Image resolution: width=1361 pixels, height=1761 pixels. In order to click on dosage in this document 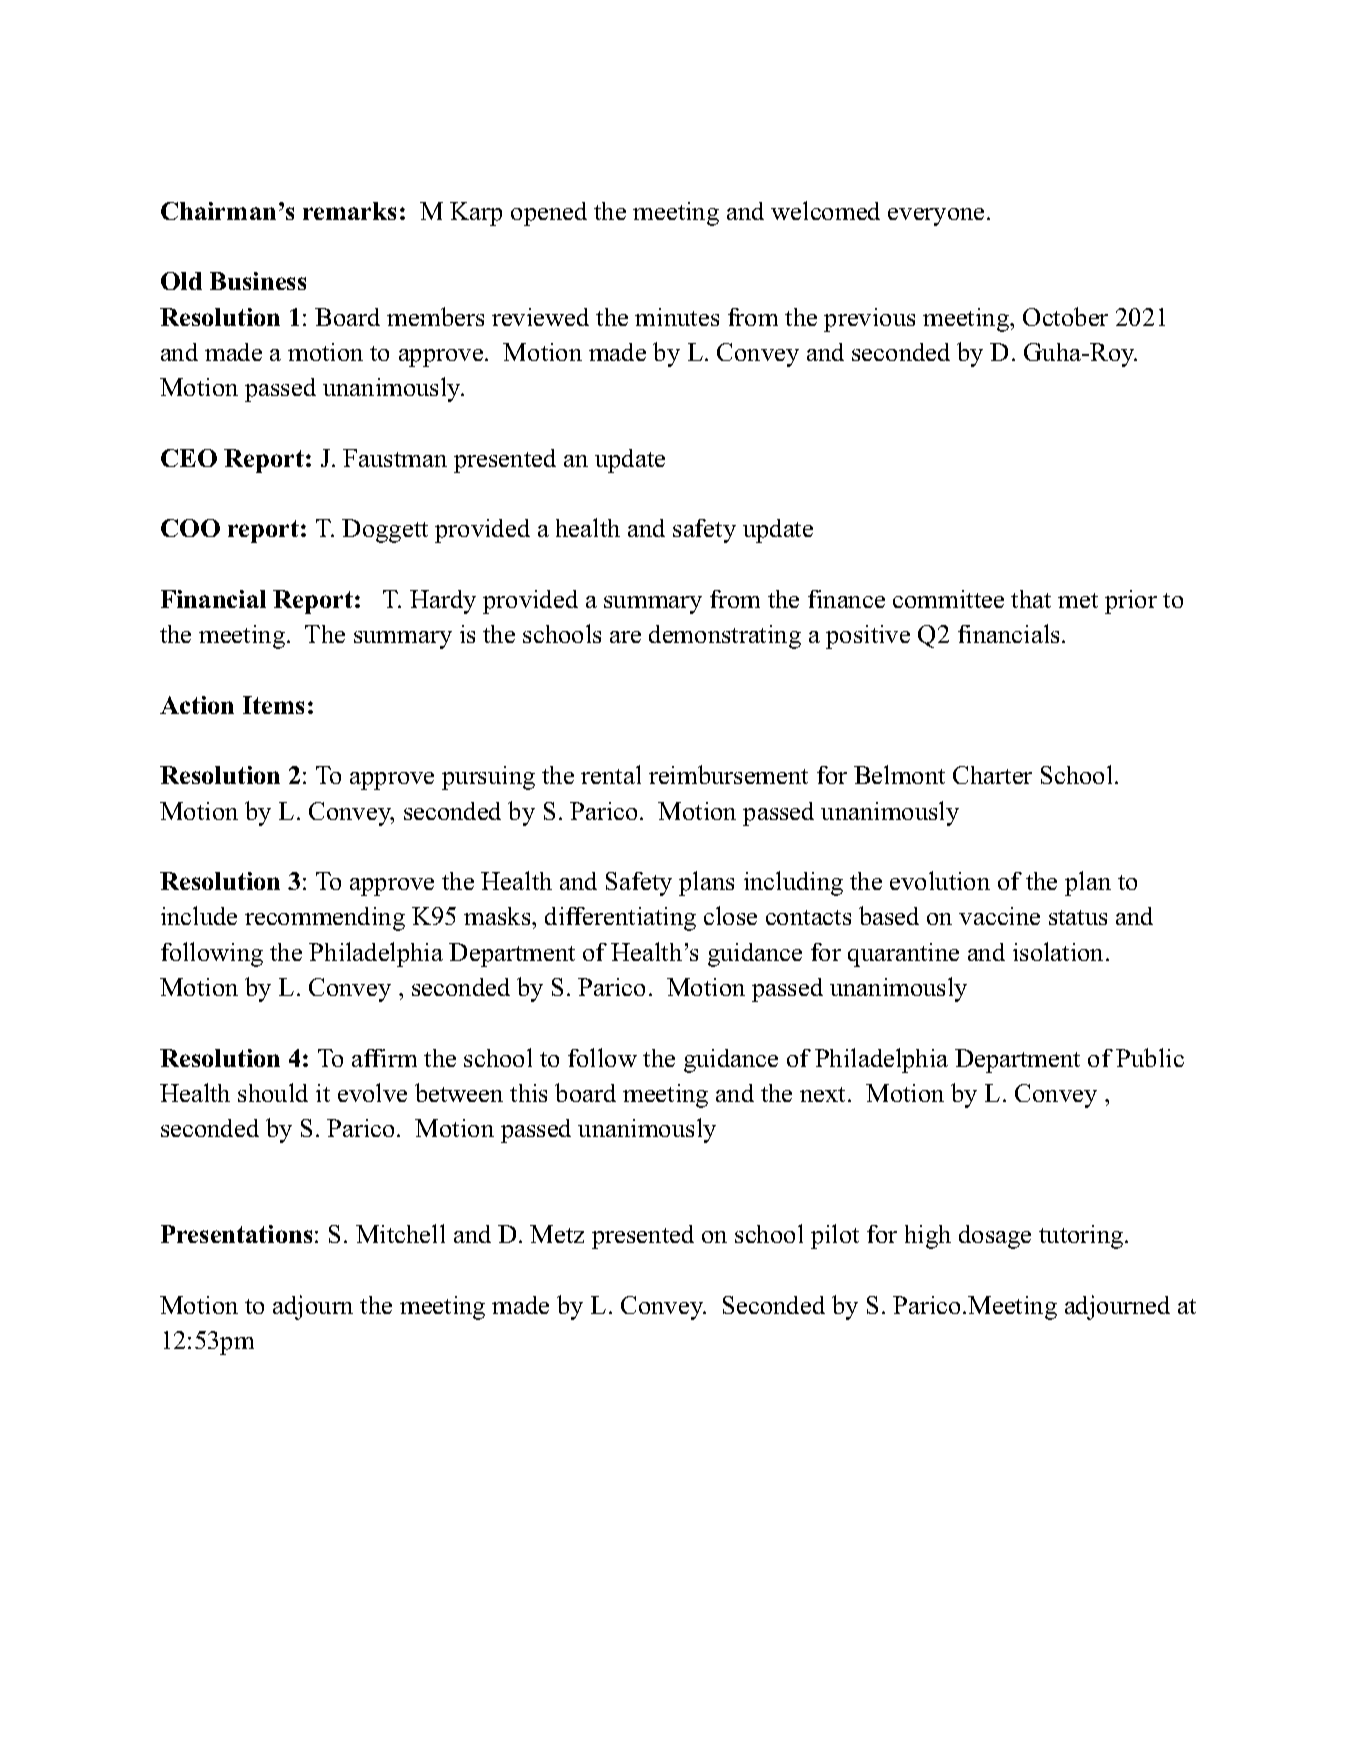, I will do `click(995, 1237)`.
